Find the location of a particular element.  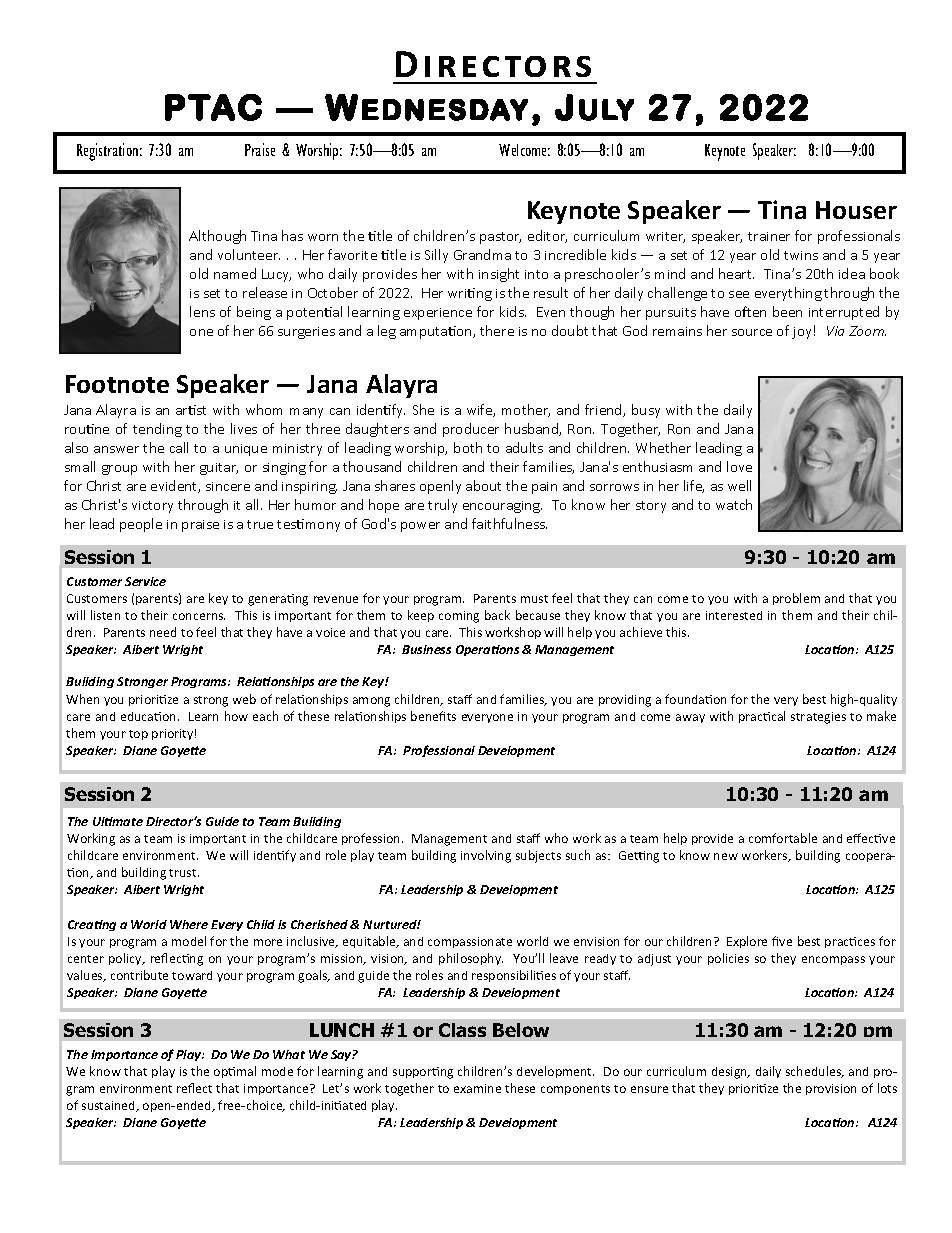

schedules is located at coordinates (814, 1072).
